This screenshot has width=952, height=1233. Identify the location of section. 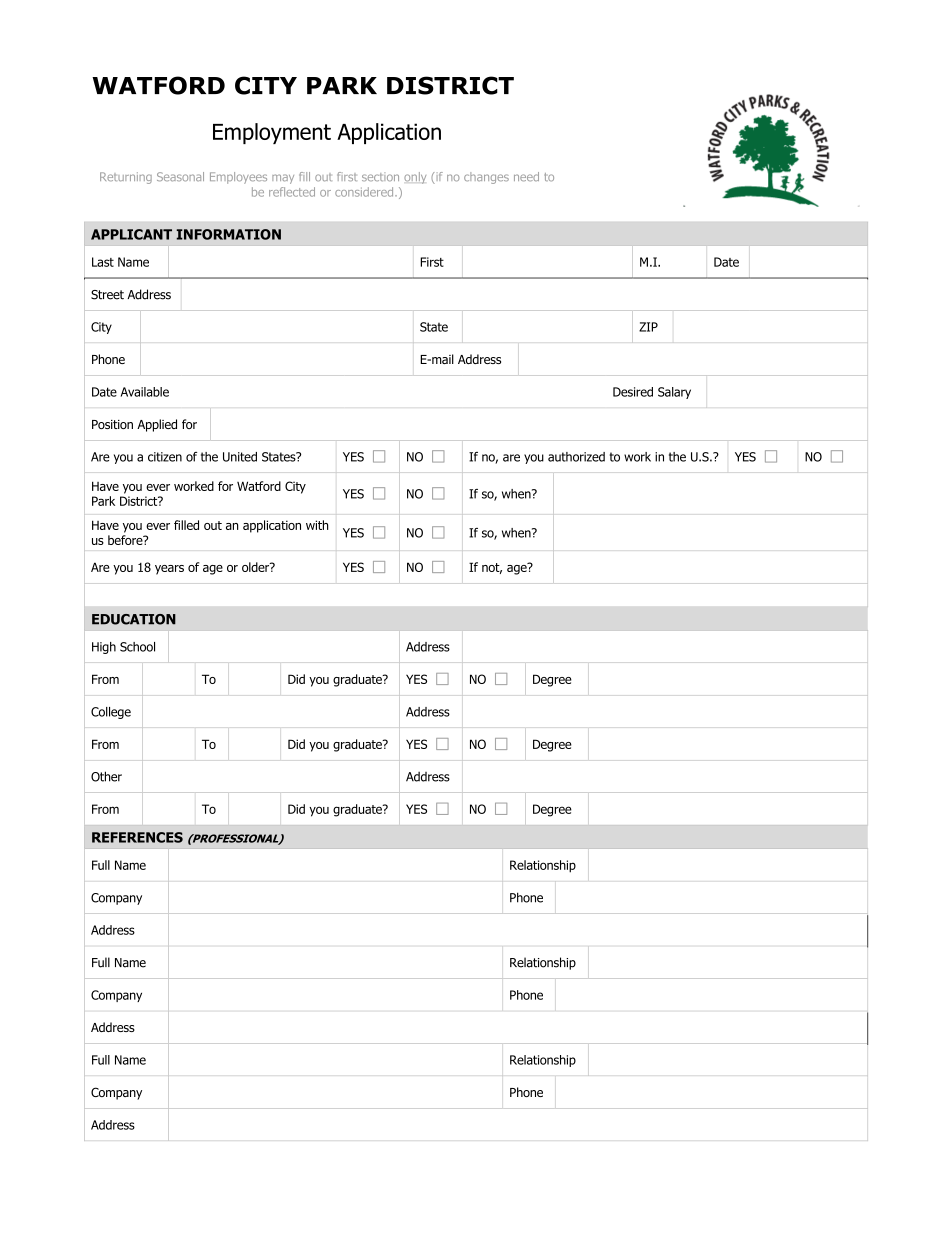
(380, 176).
